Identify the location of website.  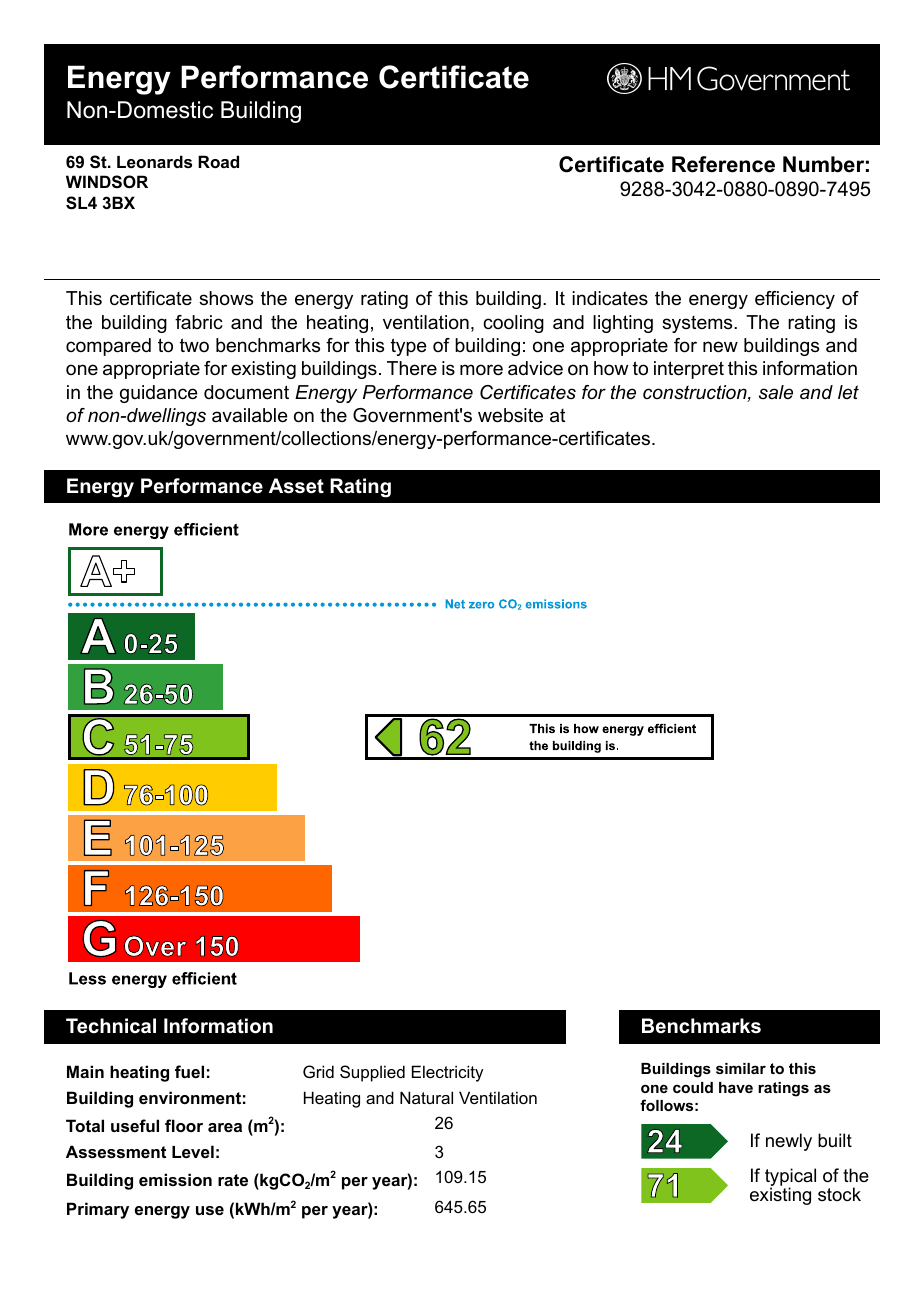
(510, 415).
